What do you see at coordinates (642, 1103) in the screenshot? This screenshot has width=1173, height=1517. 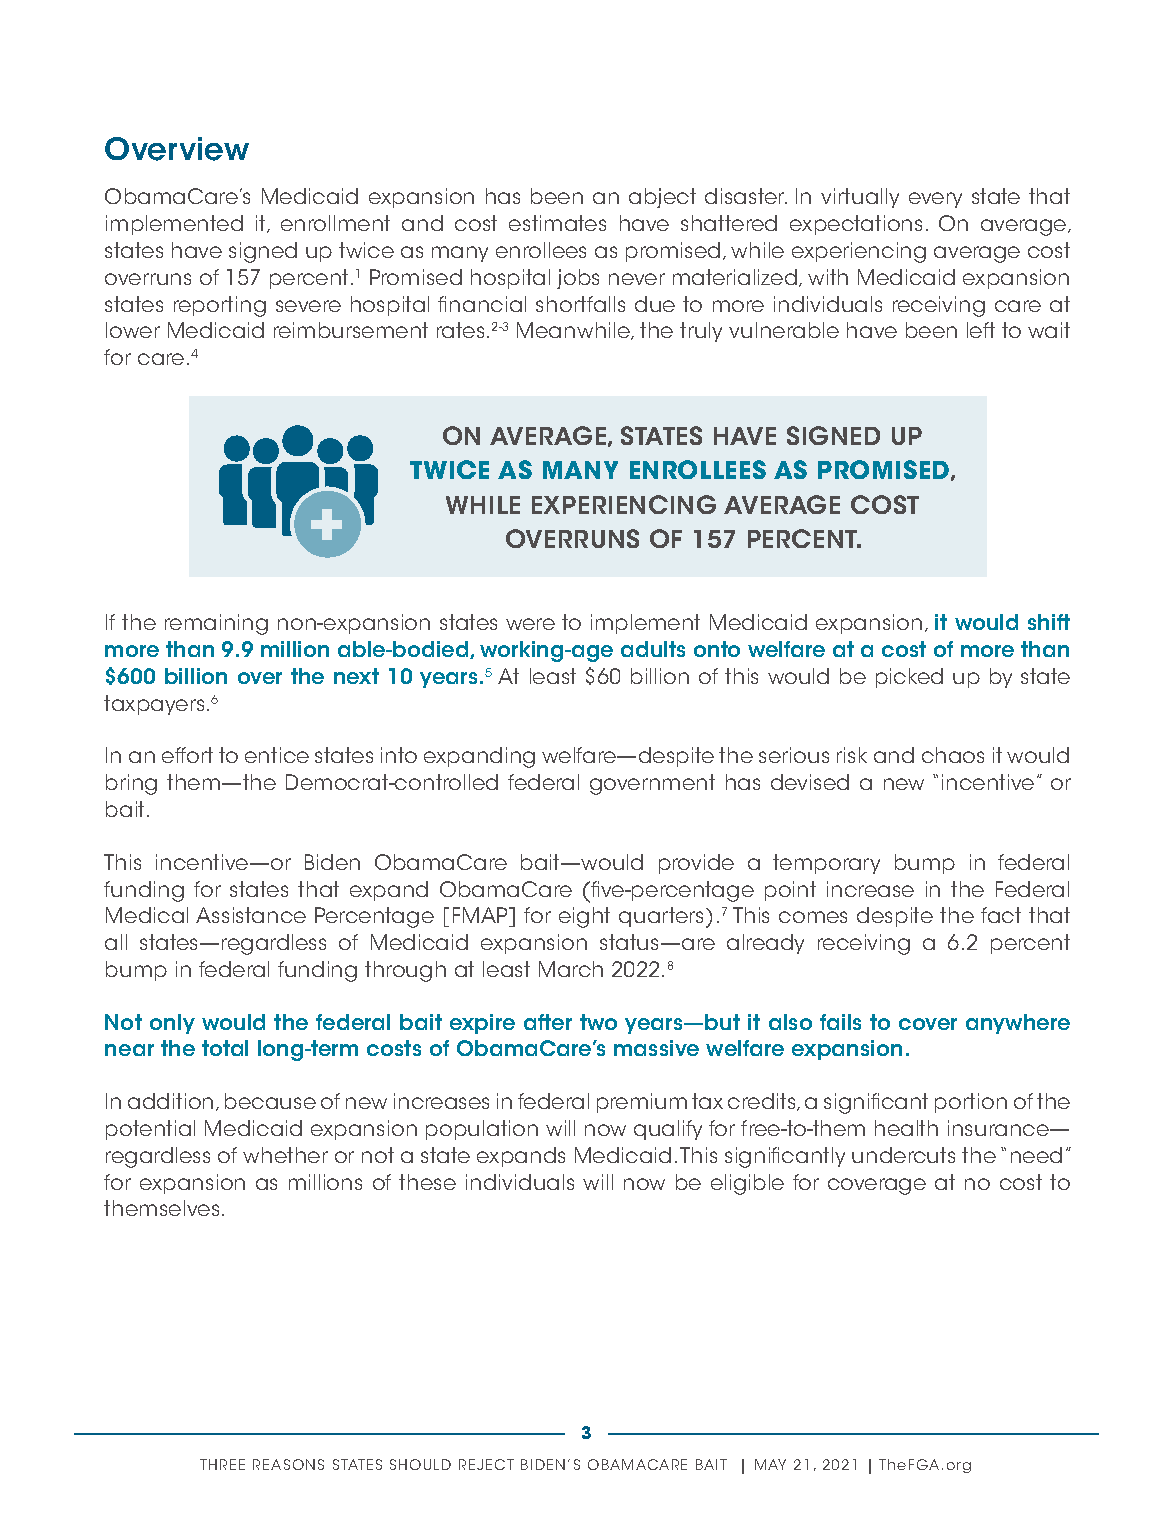 I see `premium` at bounding box center [642, 1103].
